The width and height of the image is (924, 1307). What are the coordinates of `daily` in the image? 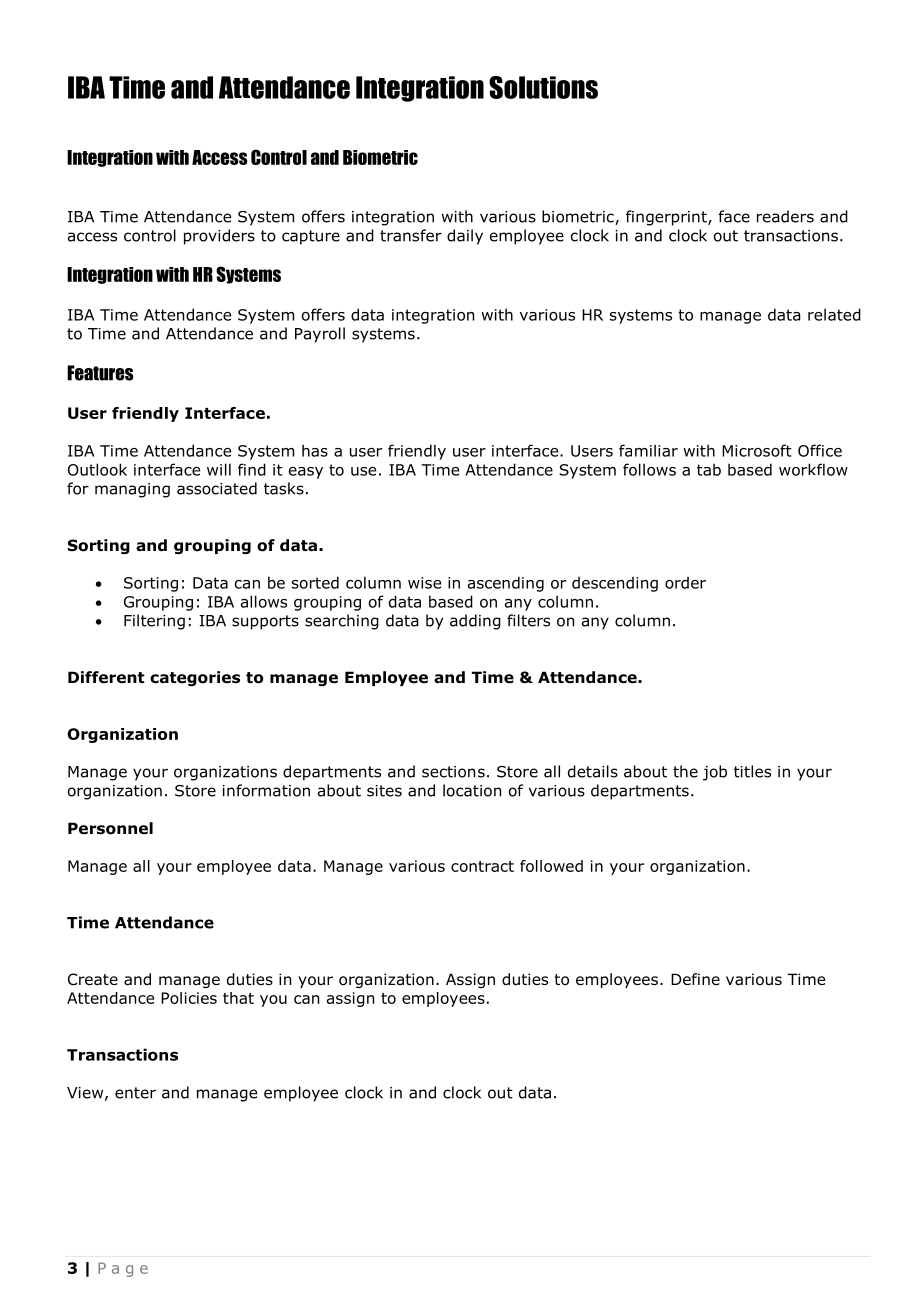 It's located at (465, 237).
